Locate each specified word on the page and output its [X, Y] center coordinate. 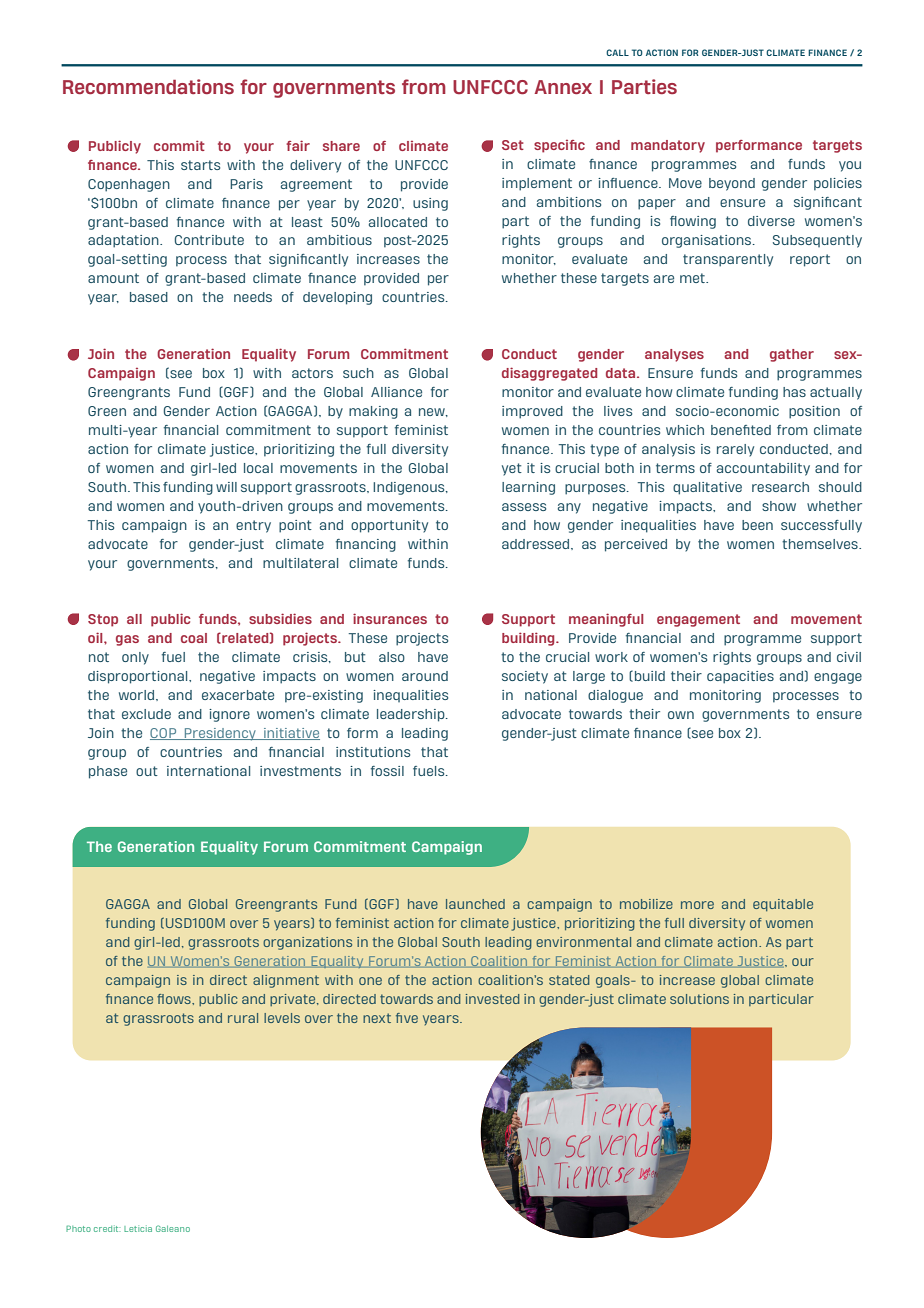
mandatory [668, 146]
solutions [699, 999]
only [135, 658]
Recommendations [148, 86]
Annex [563, 87]
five [407, 1018]
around [425, 676]
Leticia [138, 1228]
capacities [740, 677]
